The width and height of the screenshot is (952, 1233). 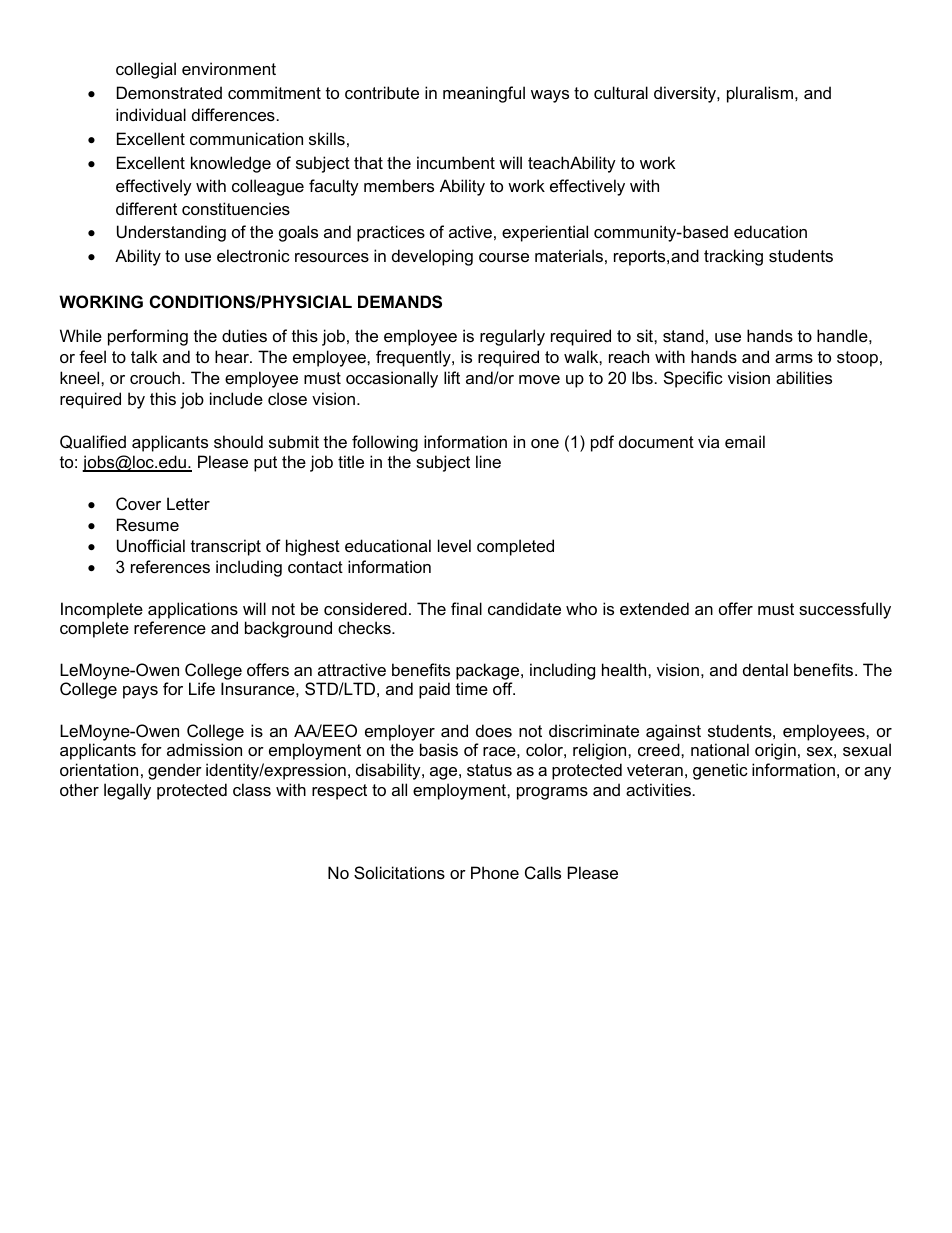 What do you see at coordinates (495, 872) in the screenshot?
I see `Phone` at bounding box center [495, 872].
